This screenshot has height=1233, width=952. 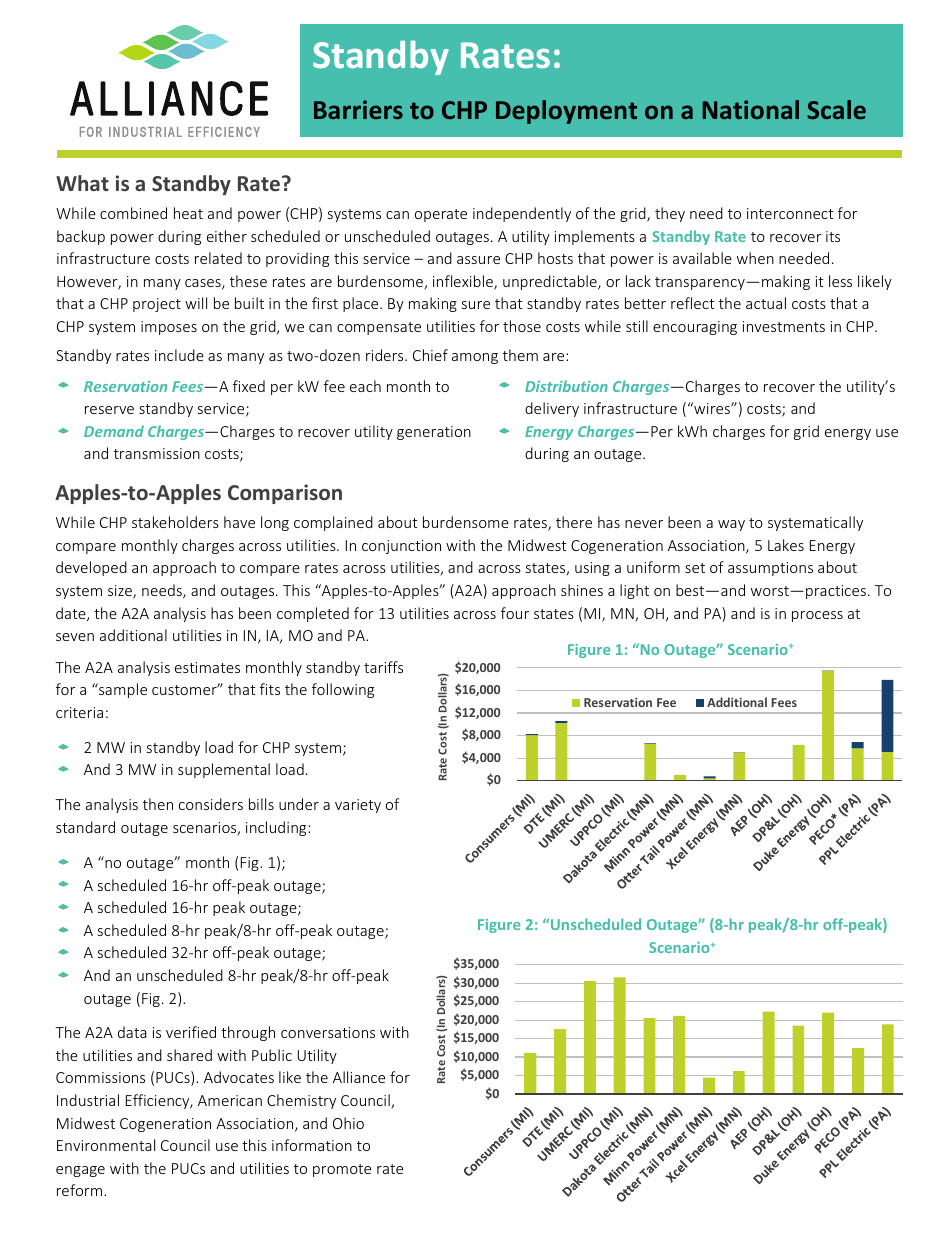 I want to click on Barriers, so click(x=358, y=109).
